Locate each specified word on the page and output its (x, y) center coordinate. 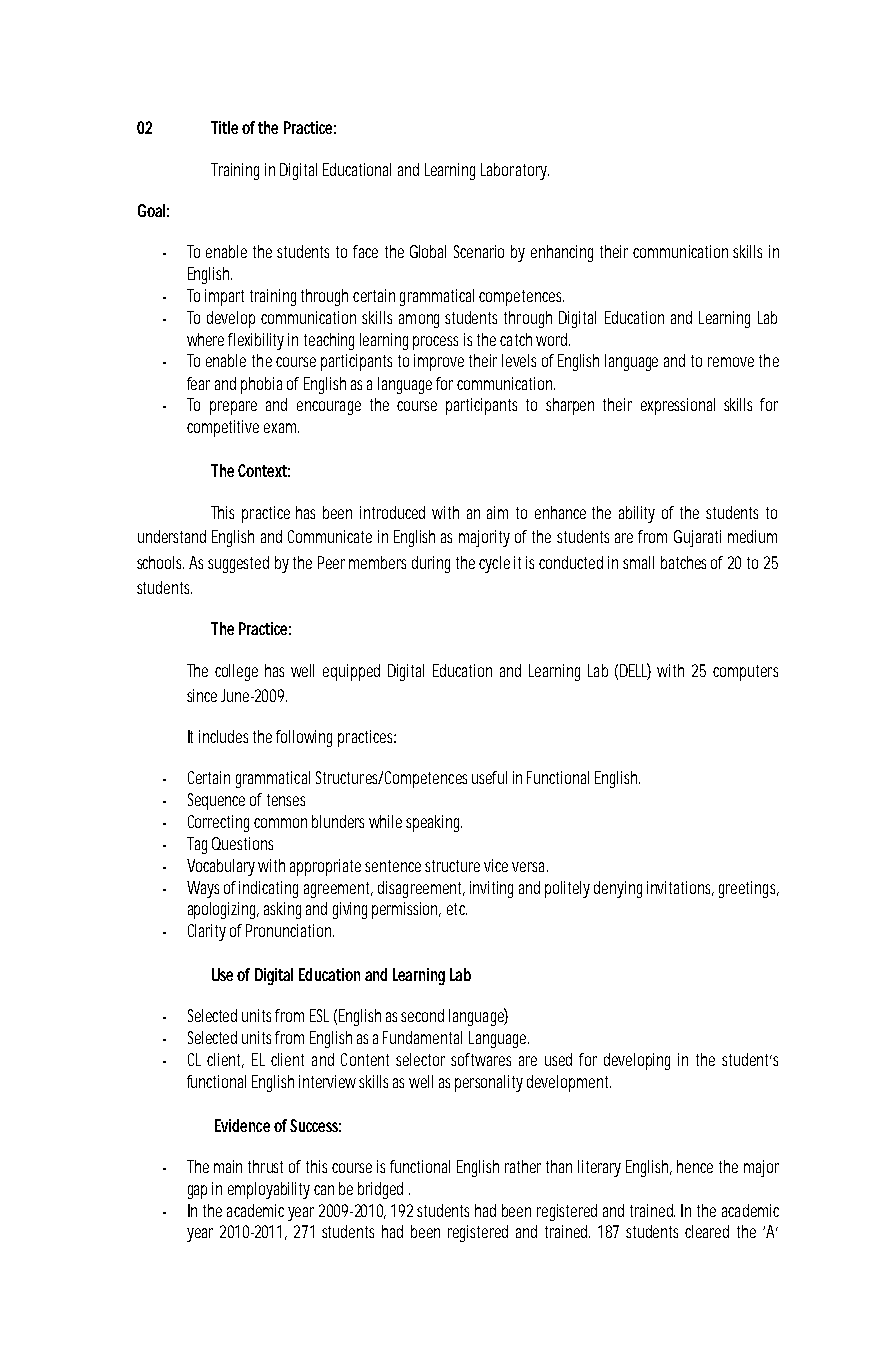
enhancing (562, 253)
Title (224, 127)
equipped (351, 672)
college (236, 672)
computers (745, 673)
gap (197, 1192)
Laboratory (515, 171)
